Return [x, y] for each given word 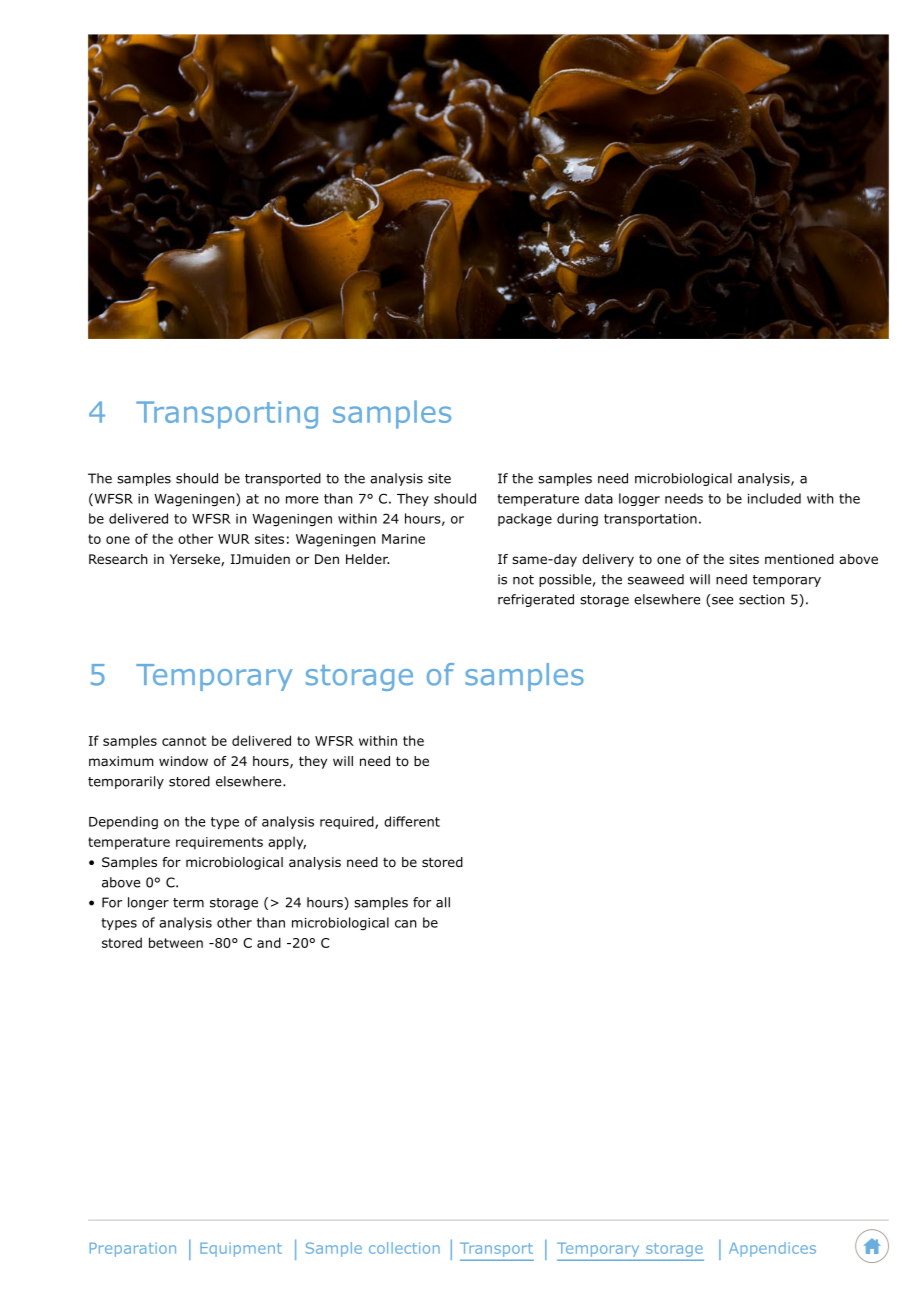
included [774, 498]
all [443, 902]
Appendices [772, 1249]
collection [404, 1248]
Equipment [241, 1249]
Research [118, 559]
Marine [403, 539]
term [188, 903]
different [412, 821]
